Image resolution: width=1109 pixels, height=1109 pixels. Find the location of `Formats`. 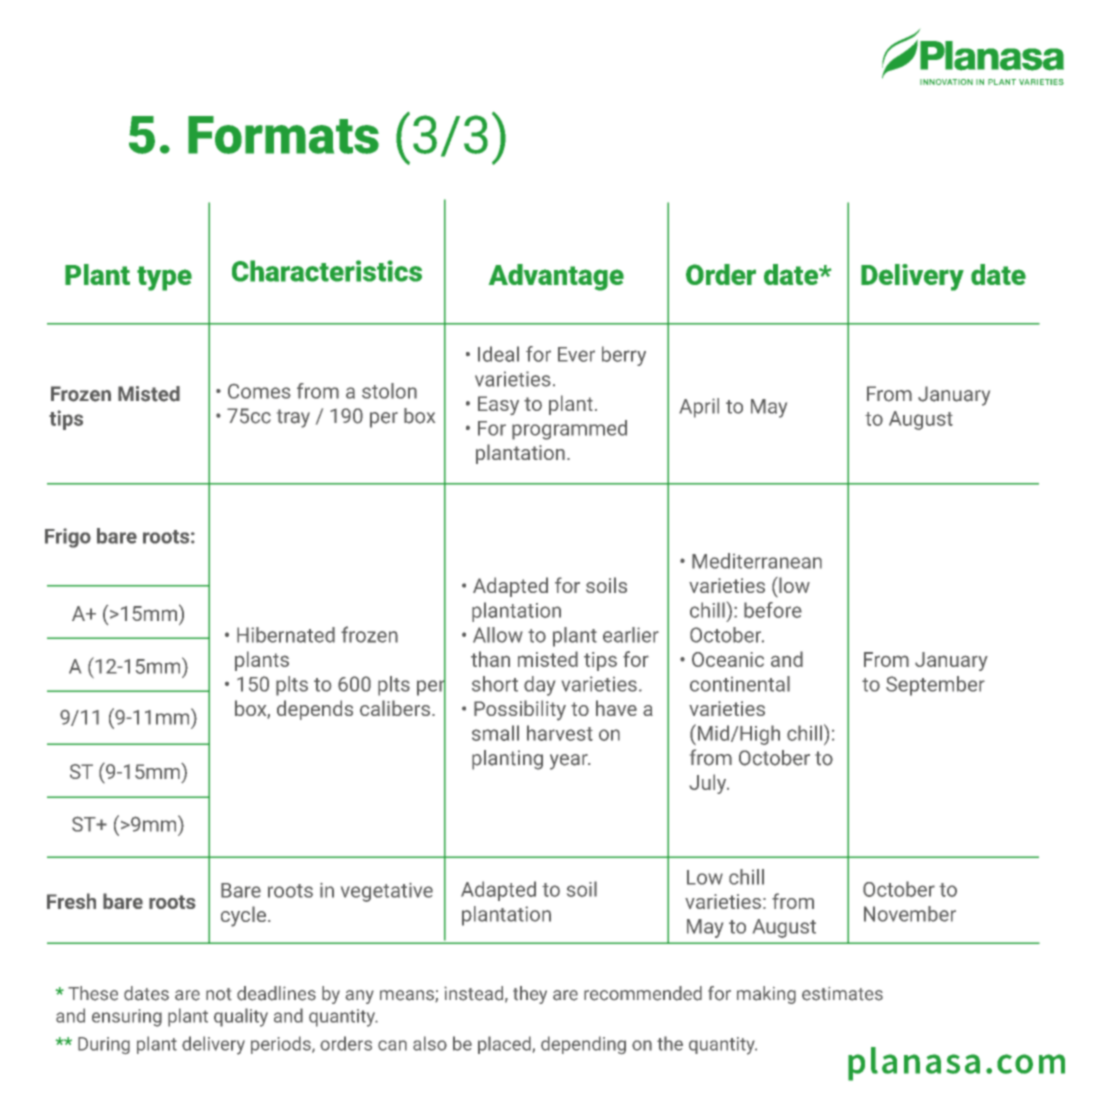

Formats is located at coordinates (283, 135).
